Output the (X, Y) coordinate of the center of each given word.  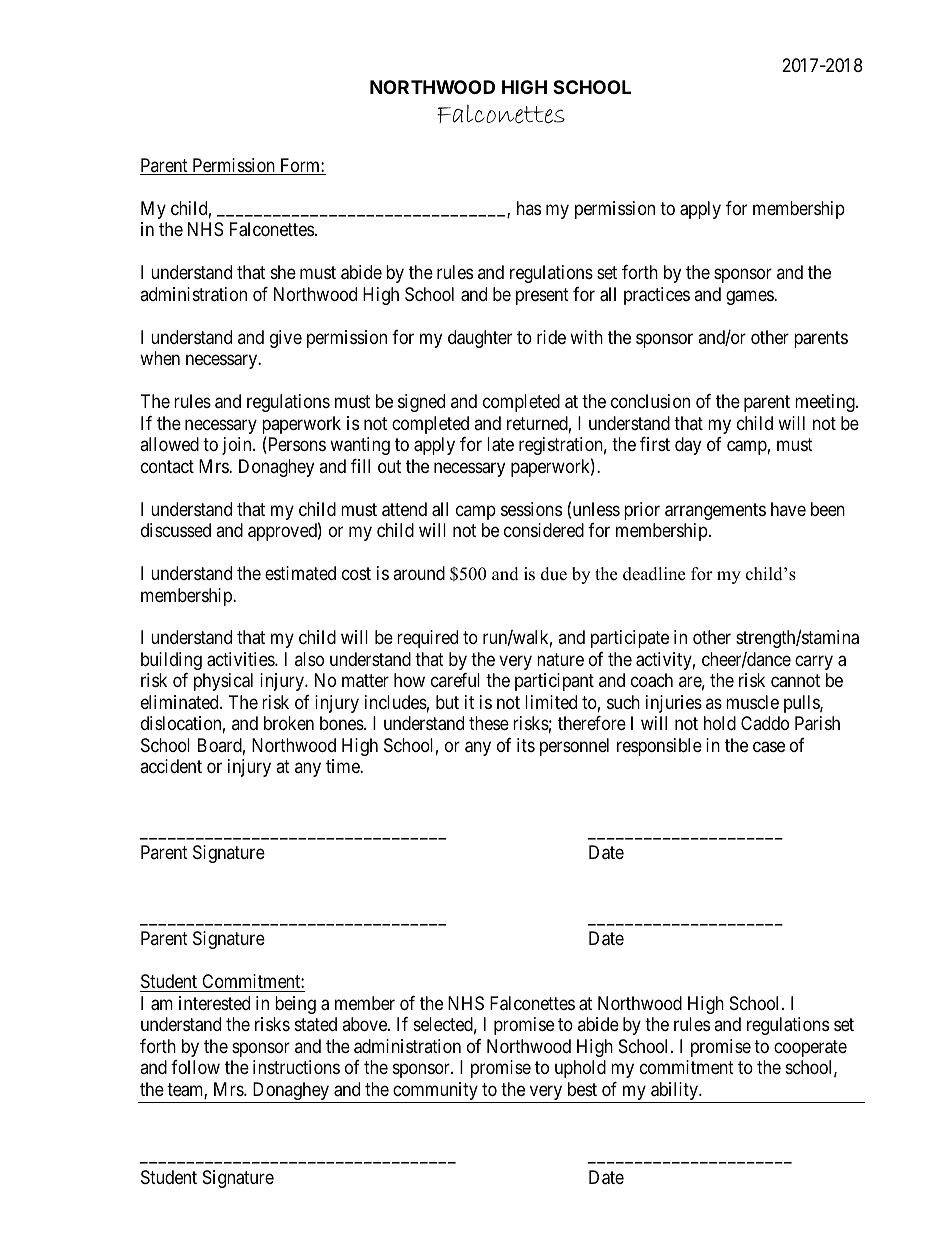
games (750, 297)
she (283, 272)
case (769, 747)
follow (195, 1067)
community (435, 1092)
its (526, 745)
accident (171, 766)
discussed (176, 530)
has (529, 208)
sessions (531, 509)
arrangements (715, 511)
